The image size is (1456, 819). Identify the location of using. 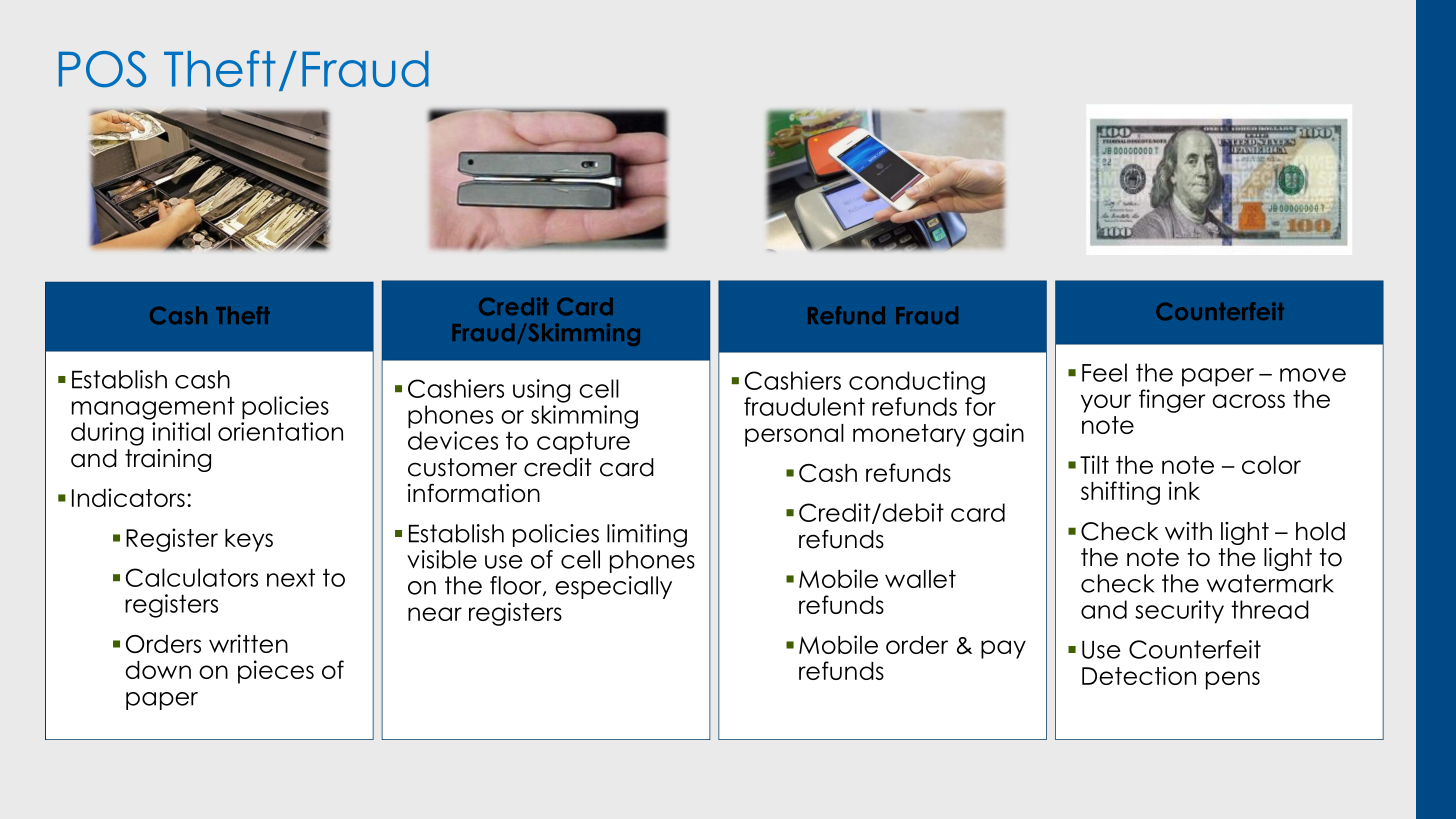
(541, 391).
